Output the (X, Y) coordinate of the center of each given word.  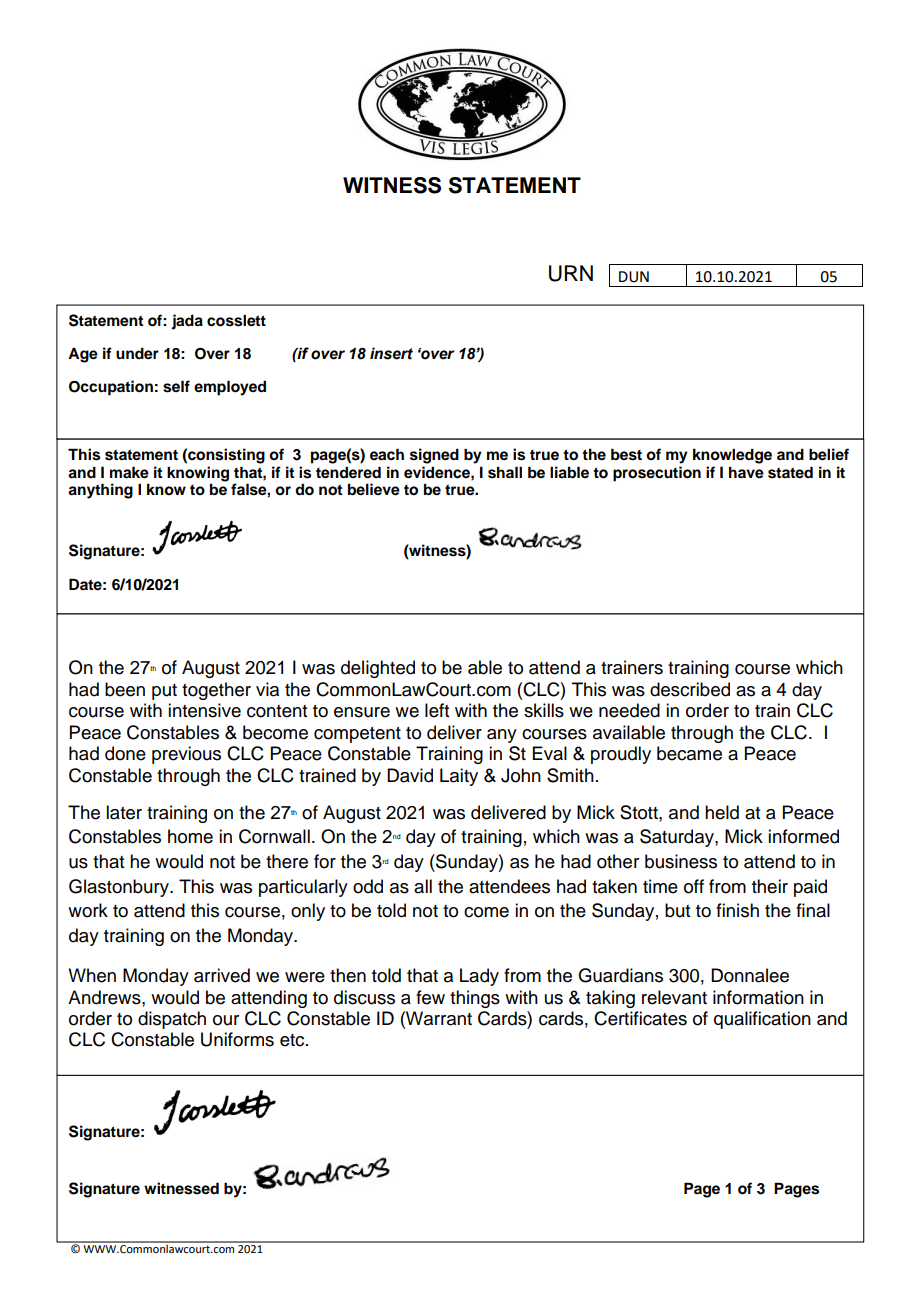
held (722, 812)
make (129, 472)
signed (434, 456)
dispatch (172, 1020)
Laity (459, 777)
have (746, 473)
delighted (378, 669)
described (690, 689)
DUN (634, 277)
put (164, 692)
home (190, 836)
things (475, 999)
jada (187, 322)
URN (571, 273)
